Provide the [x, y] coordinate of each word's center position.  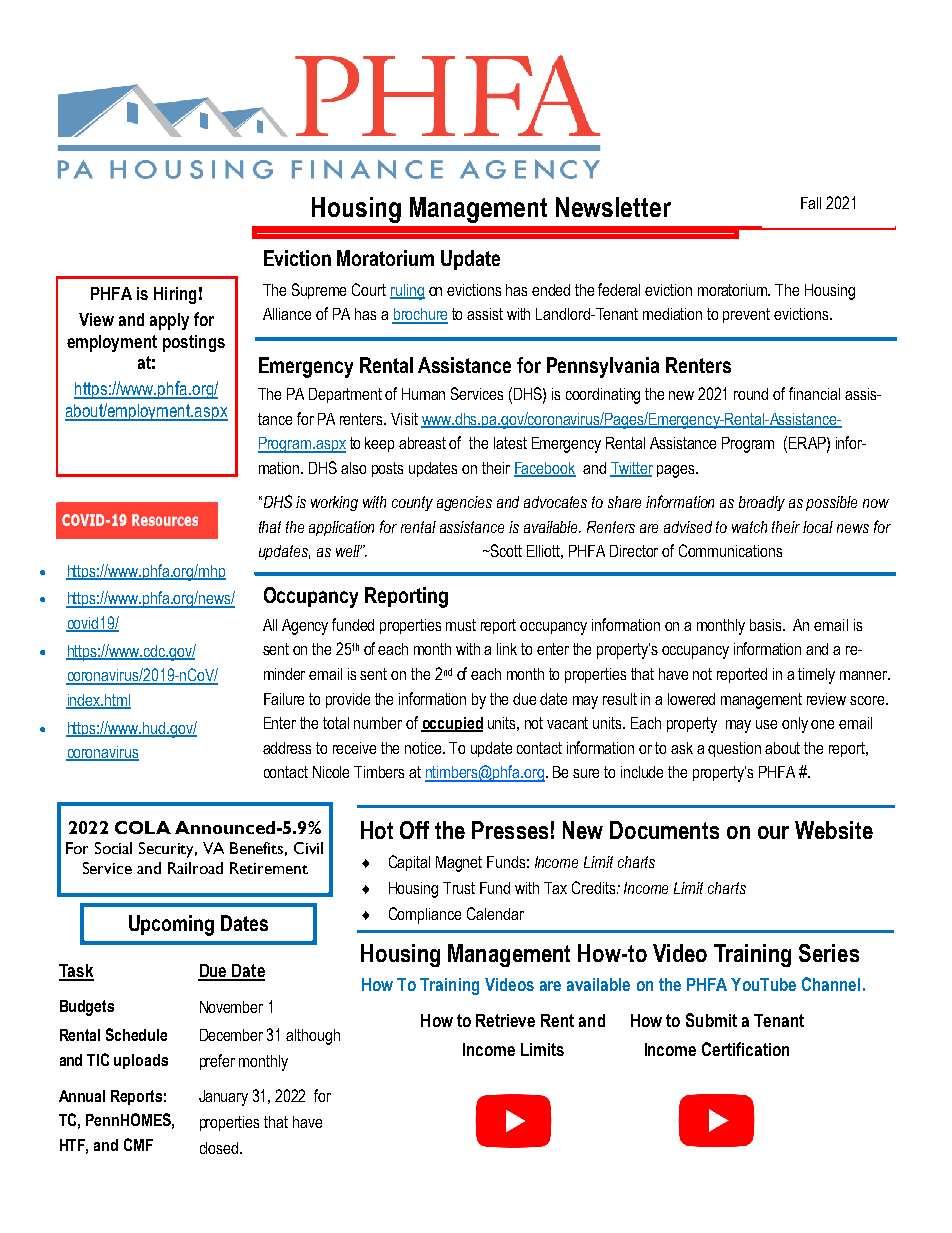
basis [767, 625]
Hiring [175, 295]
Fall [811, 203]
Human [423, 394]
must [461, 625]
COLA [143, 827]
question [734, 749]
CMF [138, 1144]
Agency [305, 627]
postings [194, 343]
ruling [407, 292]
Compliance [425, 915]
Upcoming [171, 925]
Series [829, 953]
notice [424, 748]
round [751, 394]
